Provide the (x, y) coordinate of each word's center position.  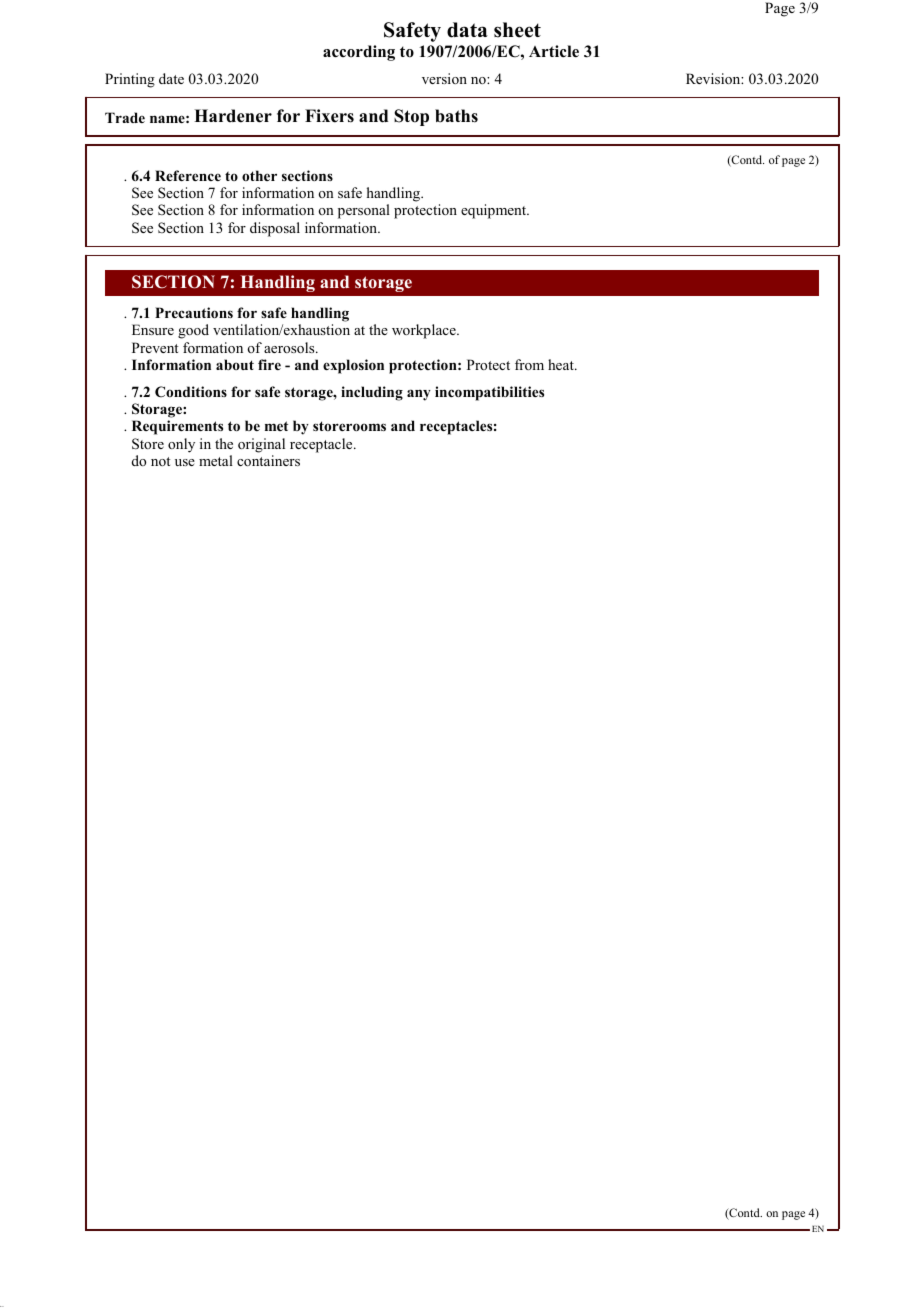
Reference (188, 175)
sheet (517, 30)
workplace (425, 331)
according (359, 53)
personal (364, 211)
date (171, 78)
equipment (495, 211)
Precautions (194, 312)
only (181, 445)
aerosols (290, 347)
